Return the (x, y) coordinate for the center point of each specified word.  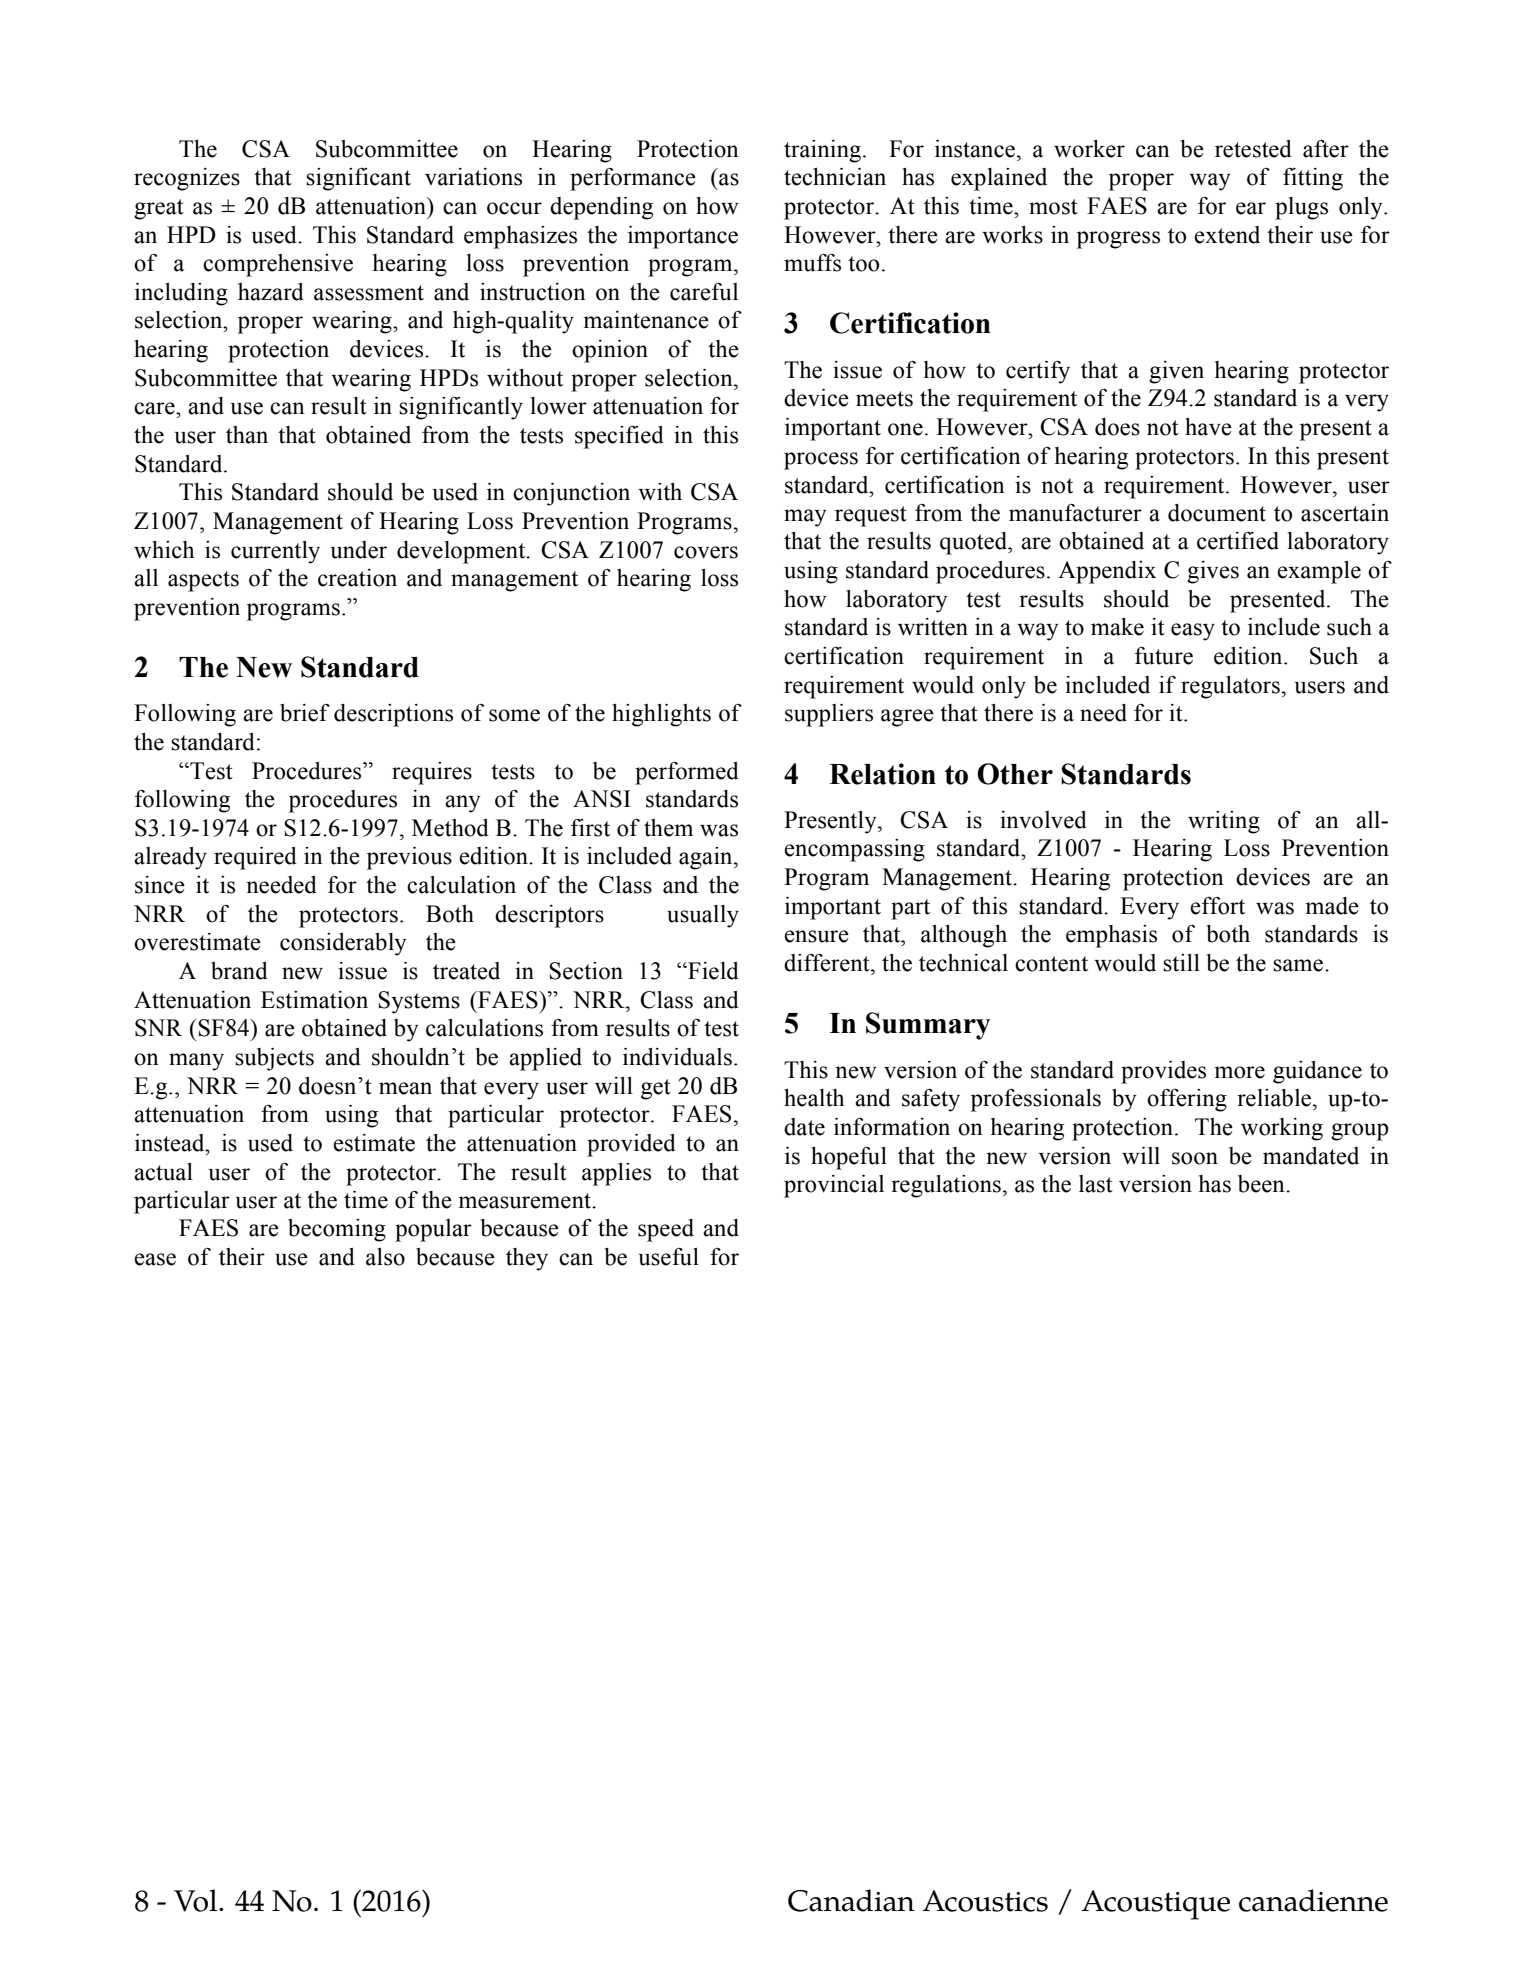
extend (1227, 235)
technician (835, 177)
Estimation (314, 1000)
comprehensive (278, 265)
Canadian (851, 1900)
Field (712, 971)
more (1239, 1072)
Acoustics (985, 1901)
